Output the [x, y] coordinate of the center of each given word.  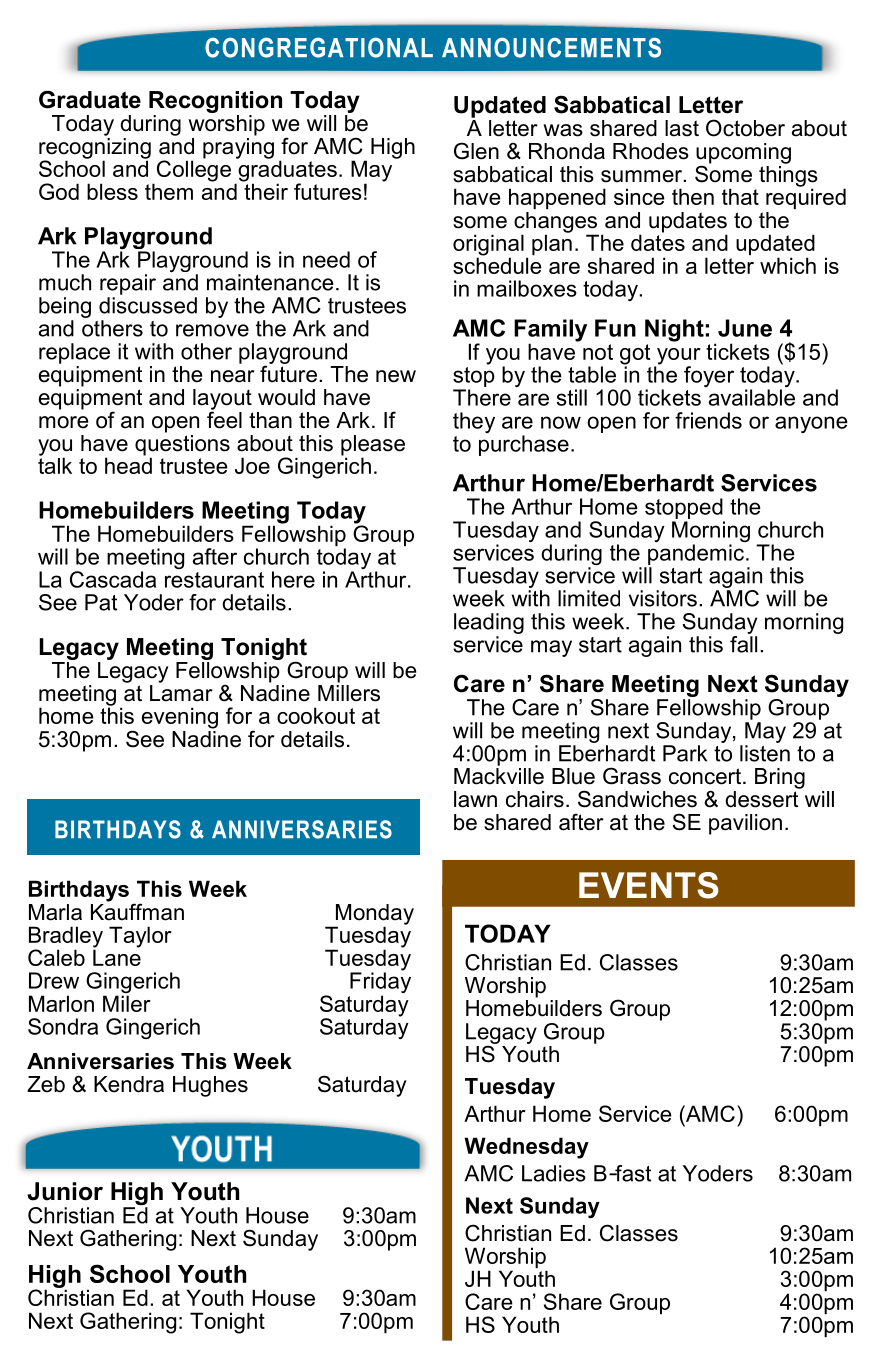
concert [706, 776]
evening [180, 718]
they [474, 422]
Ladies [554, 1173]
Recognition [215, 102]
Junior [65, 1191]
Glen [476, 151]
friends [708, 420]
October [745, 128]
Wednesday [526, 1148]
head [128, 464]
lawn [475, 799]
